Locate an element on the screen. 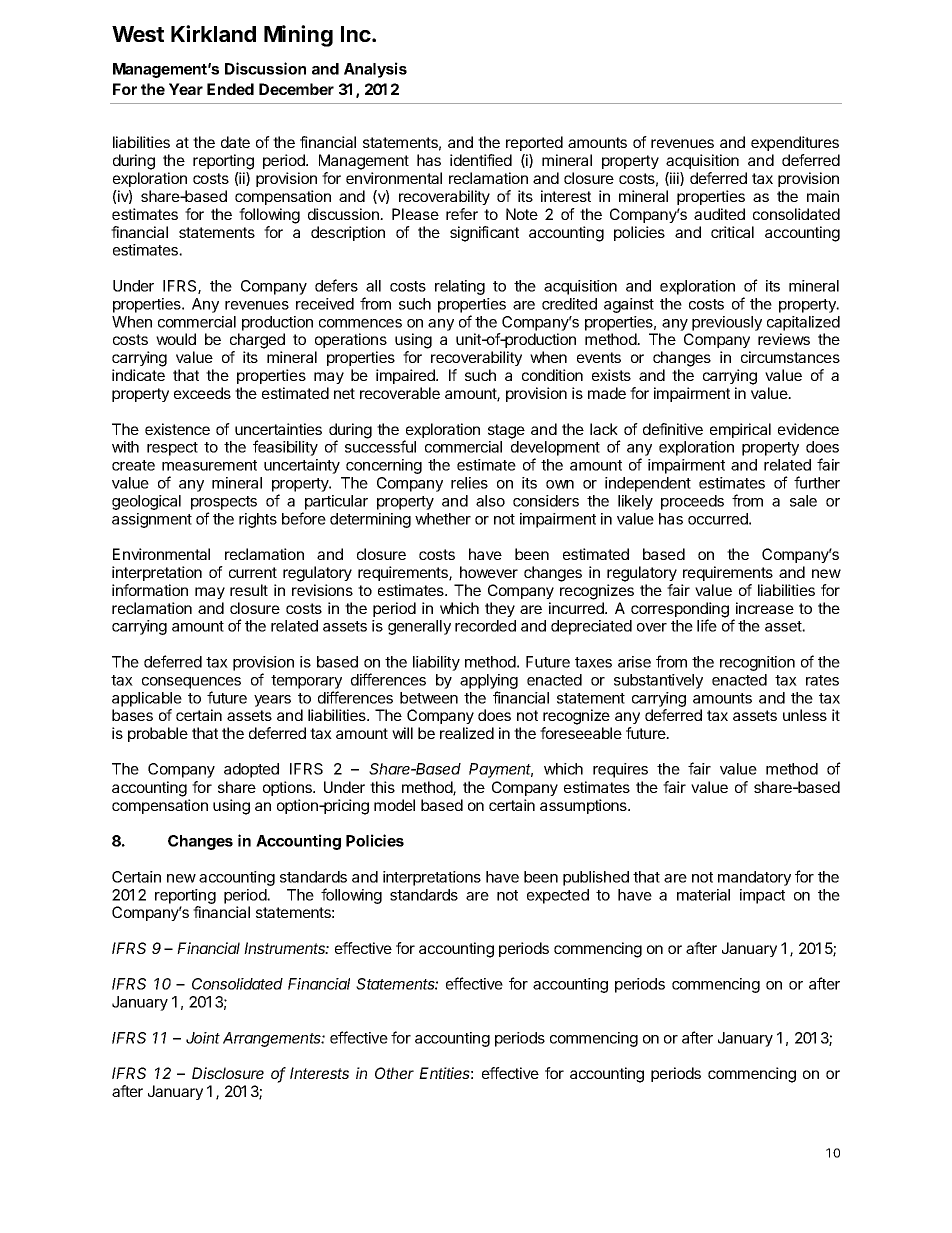 The height and width of the screenshot is (1233, 952). circumstances is located at coordinates (790, 357).
